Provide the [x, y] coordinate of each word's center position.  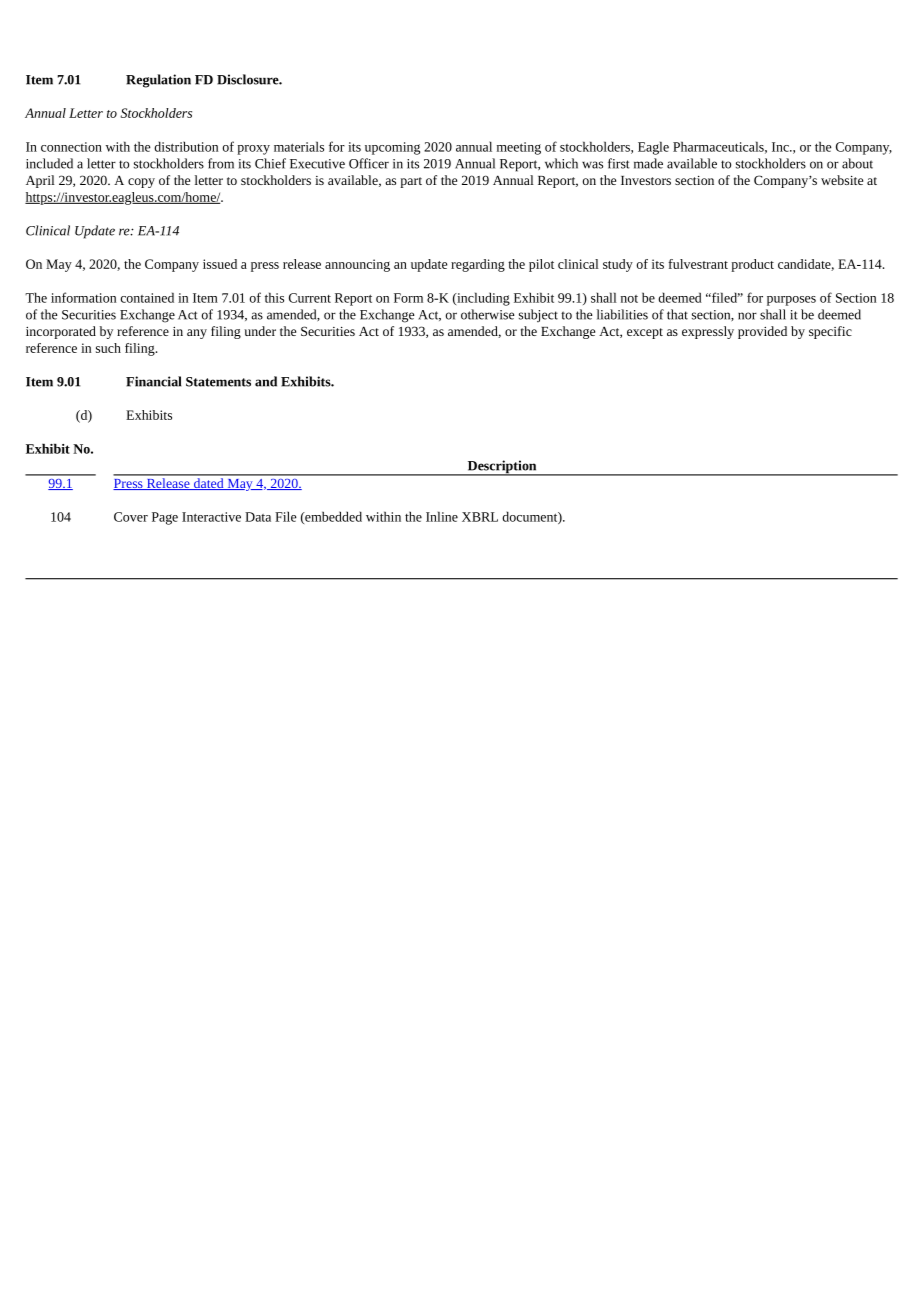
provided [762, 332]
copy [141, 183]
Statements [218, 382]
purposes [791, 301]
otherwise [488, 314]
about [857, 163]
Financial [153, 381]
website [842, 180]
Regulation [158, 81]
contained [147, 297]
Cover [131, 517]
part [411, 182]
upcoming [392, 148]
